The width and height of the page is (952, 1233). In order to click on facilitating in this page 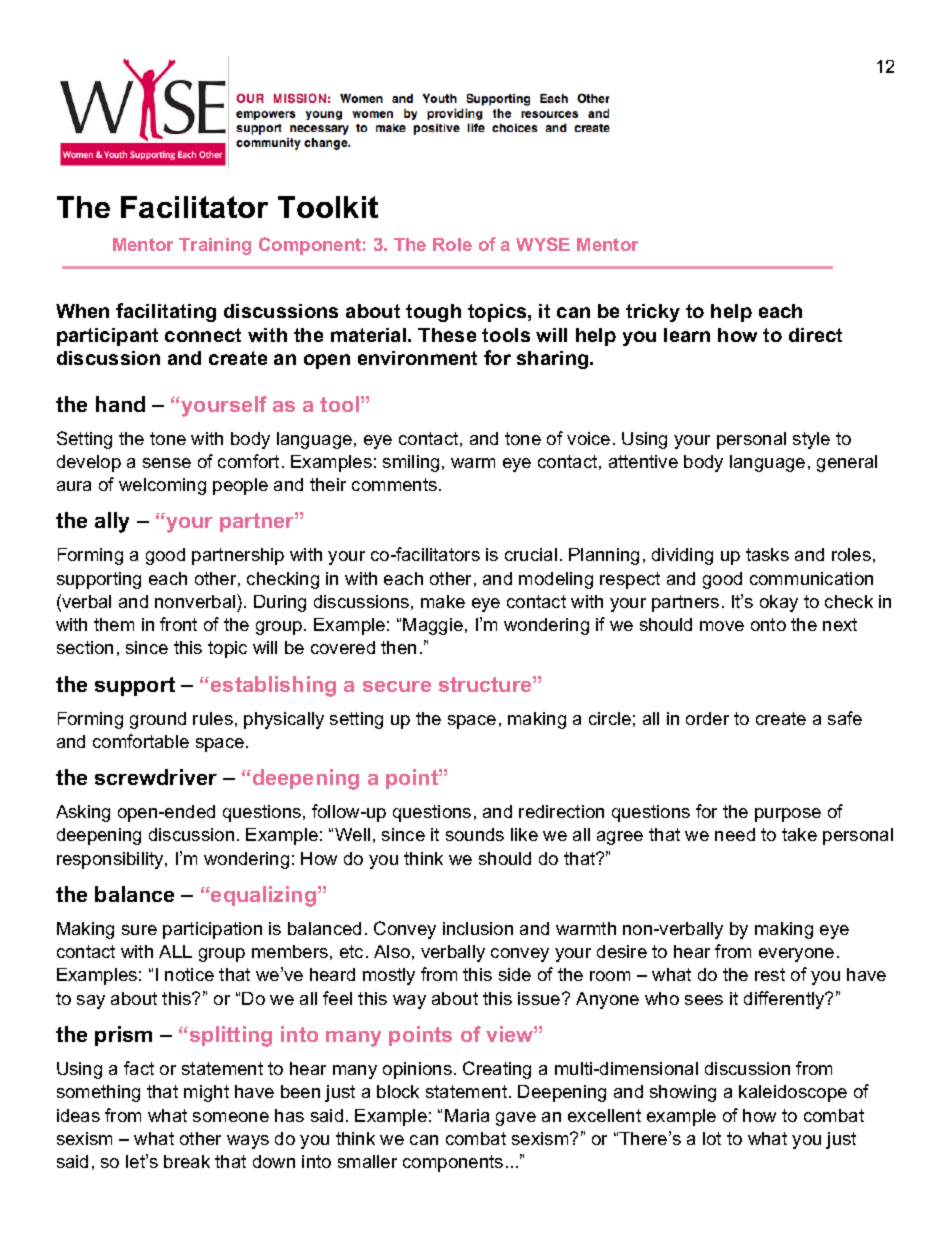, I will do `click(166, 312)`.
